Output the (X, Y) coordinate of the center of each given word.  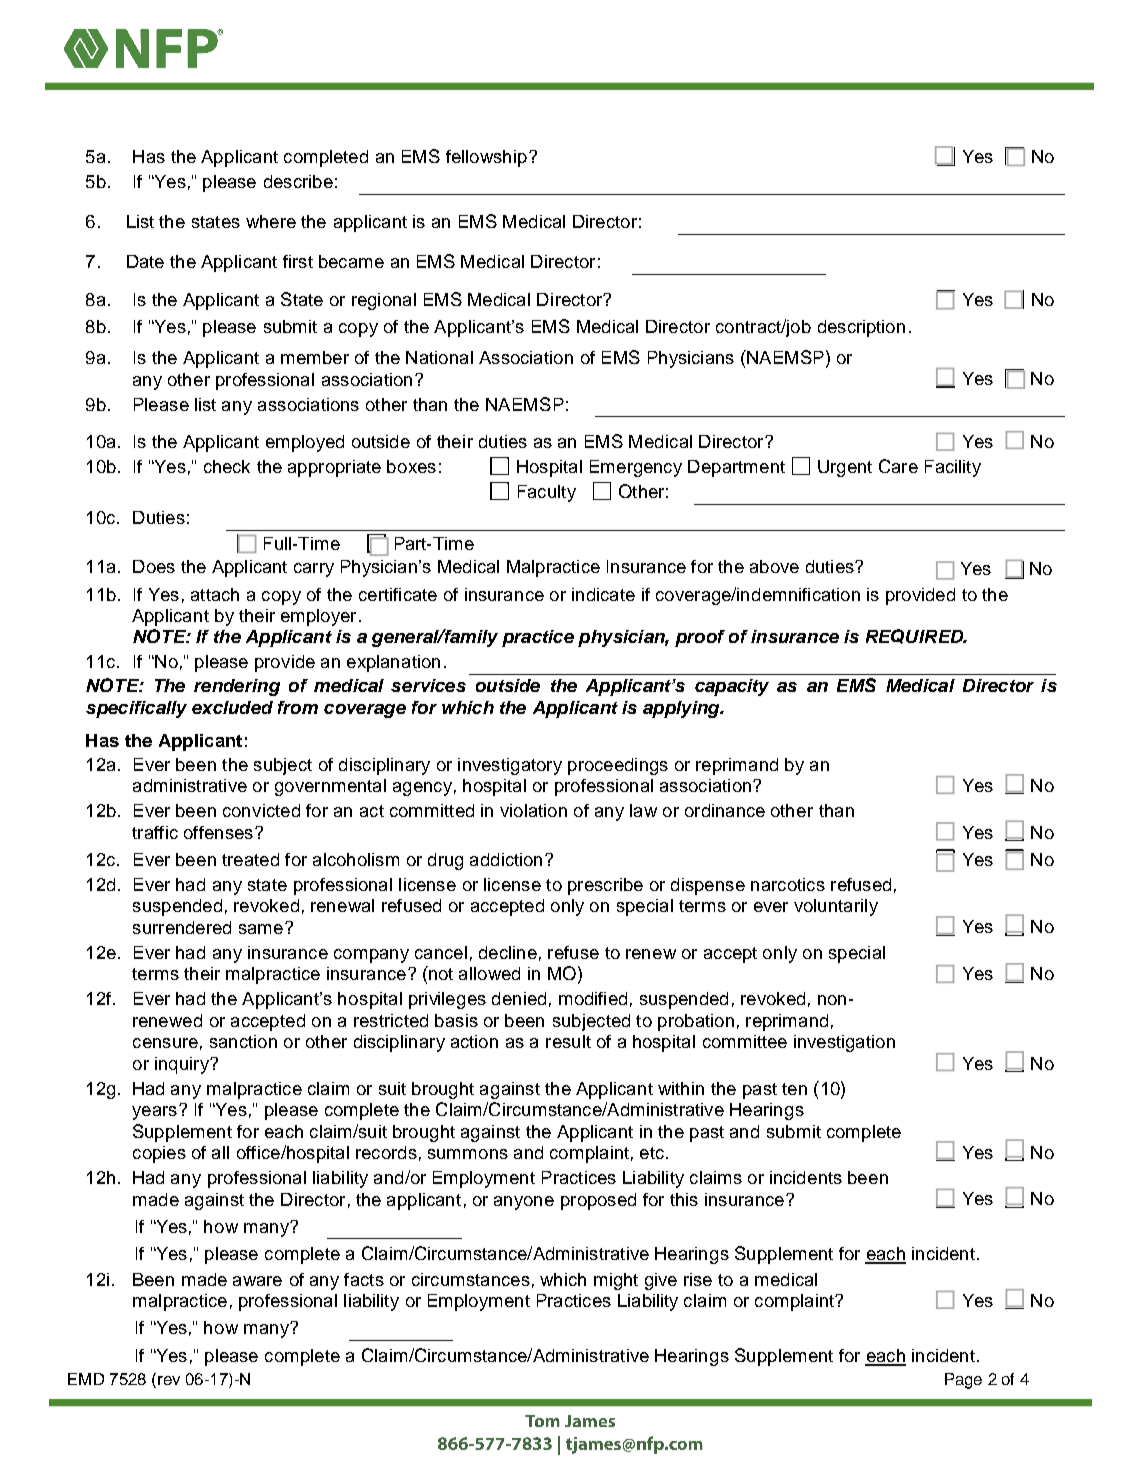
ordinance (725, 810)
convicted (261, 810)
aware (257, 1281)
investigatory (510, 766)
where (271, 221)
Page (963, 1381)
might (616, 1281)
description (861, 328)
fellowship (486, 158)
